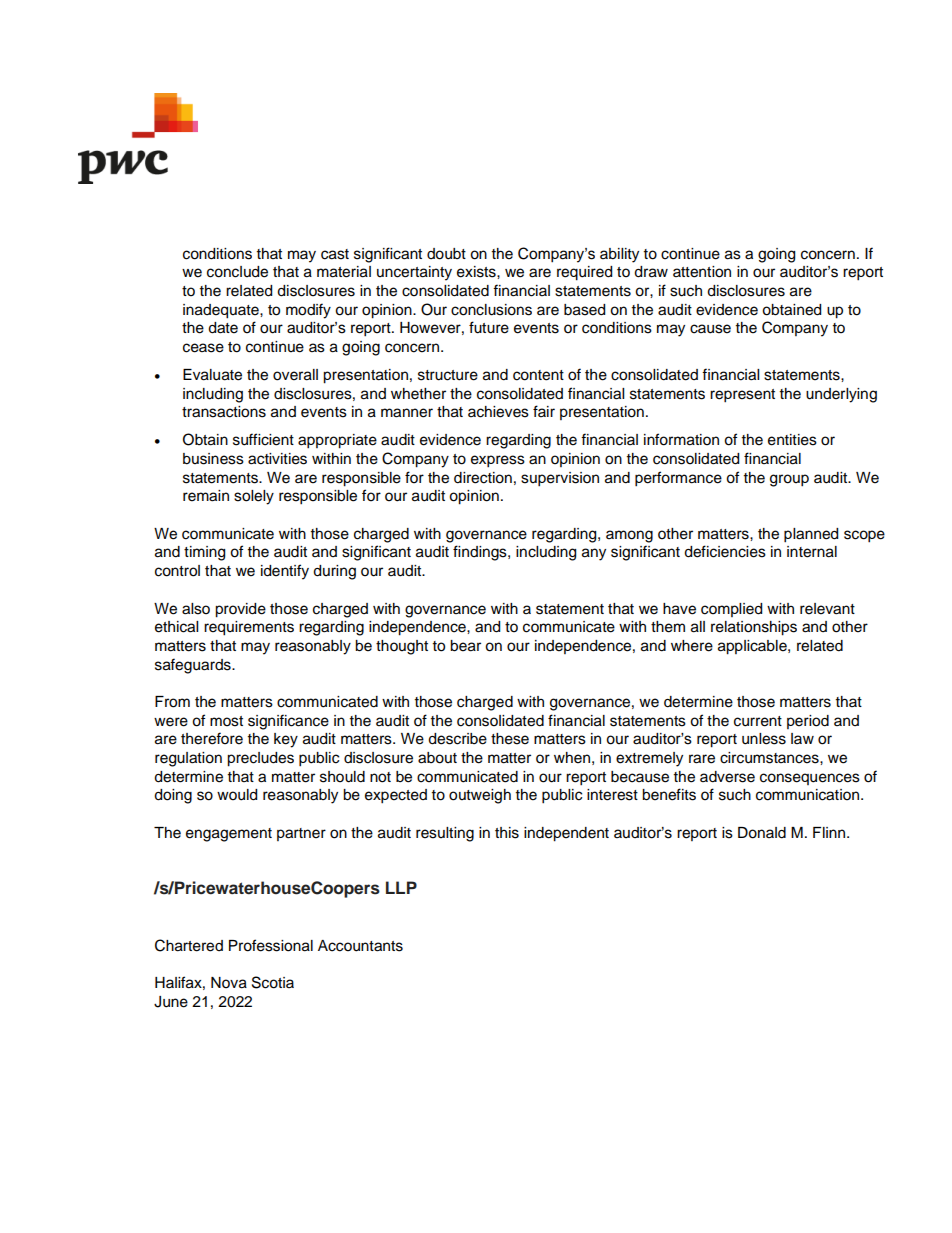  What do you see at coordinates (249, 628) in the screenshot?
I see `requirements` at bounding box center [249, 628].
